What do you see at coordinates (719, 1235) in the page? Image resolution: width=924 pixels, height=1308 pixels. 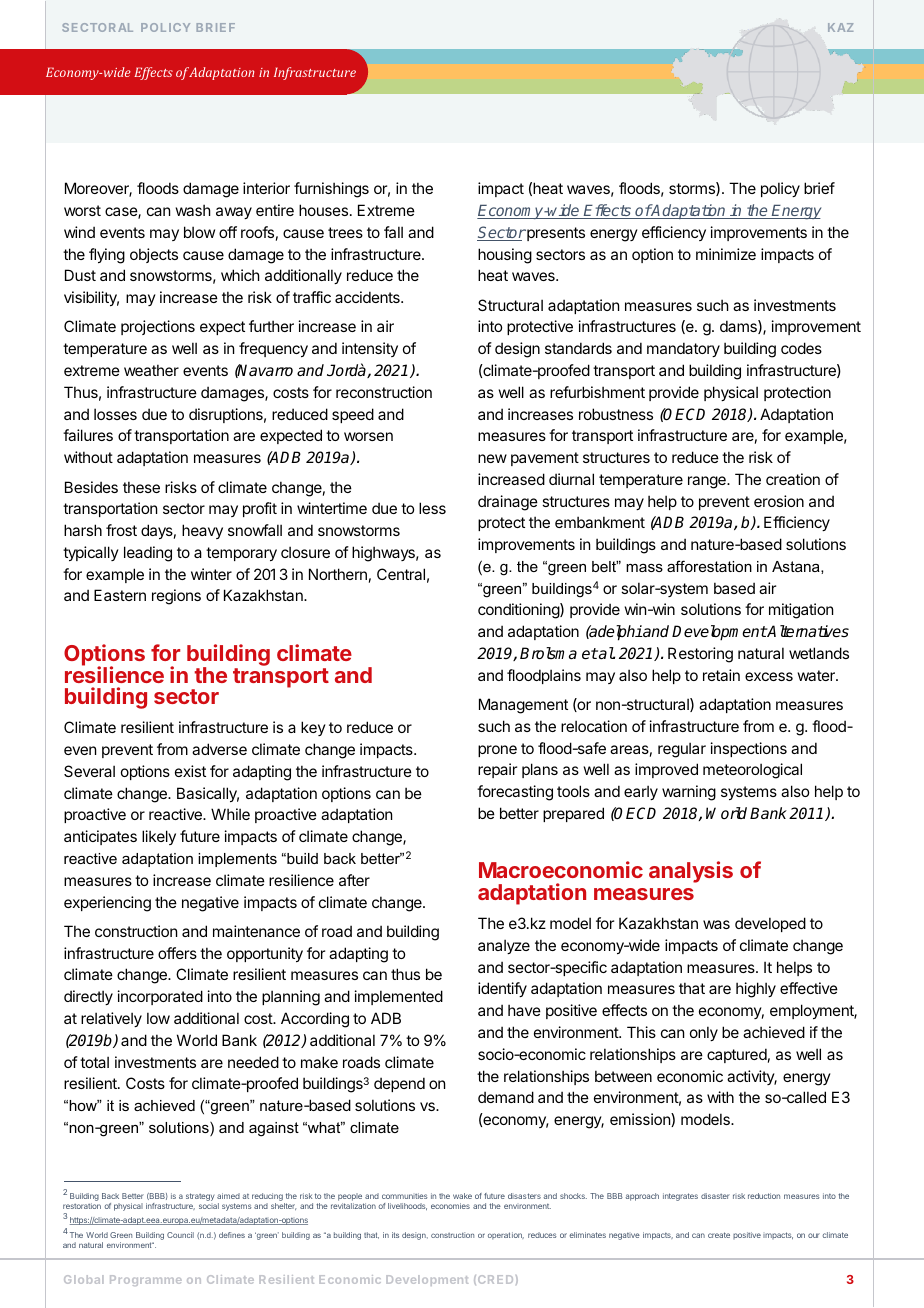 I see `create` at bounding box center [719, 1235].
